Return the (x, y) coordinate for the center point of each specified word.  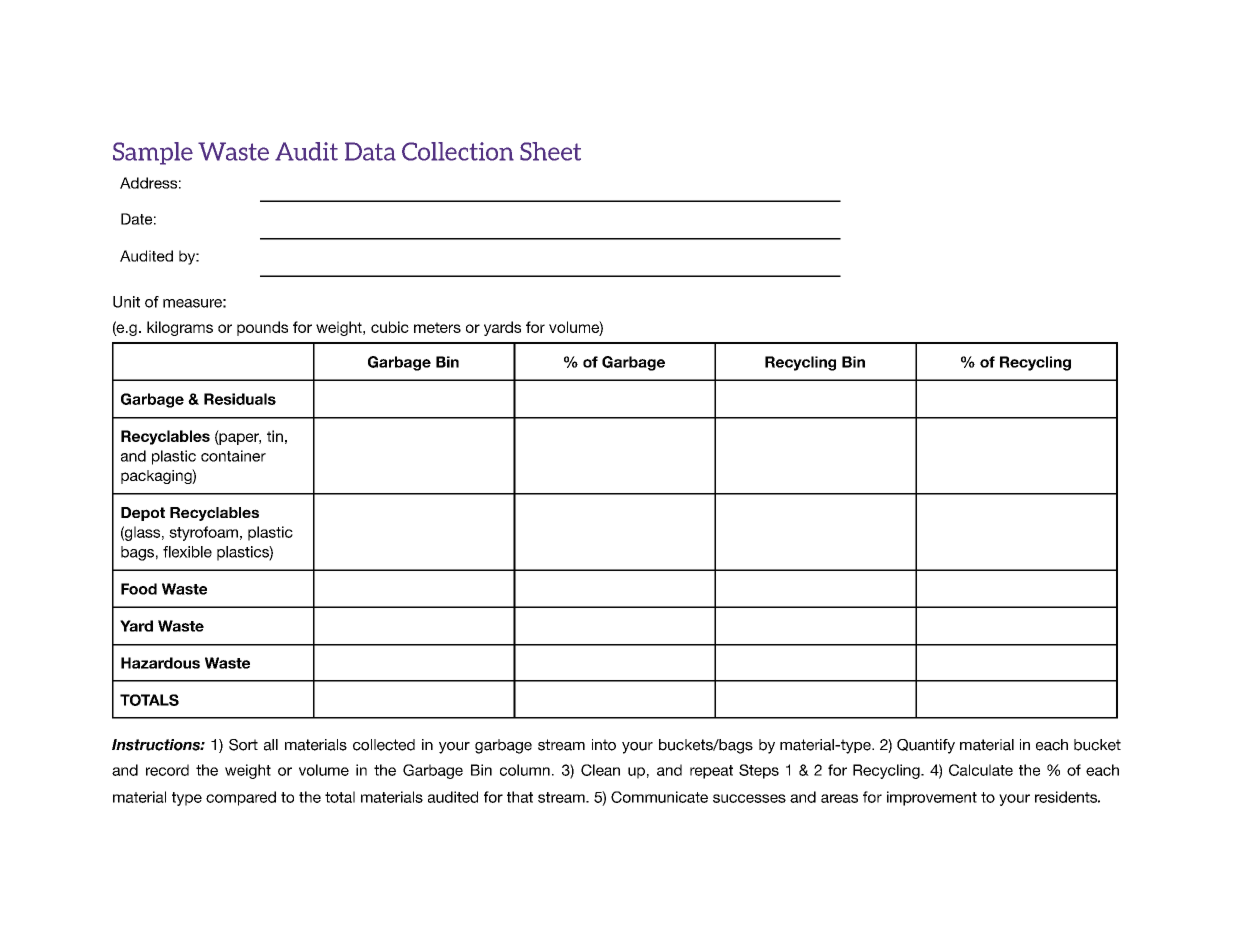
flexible (187, 552)
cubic (390, 327)
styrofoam (203, 533)
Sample (153, 153)
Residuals (240, 399)
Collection (458, 151)
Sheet (550, 151)
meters (437, 327)
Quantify (926, 746)
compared (241, 798)
